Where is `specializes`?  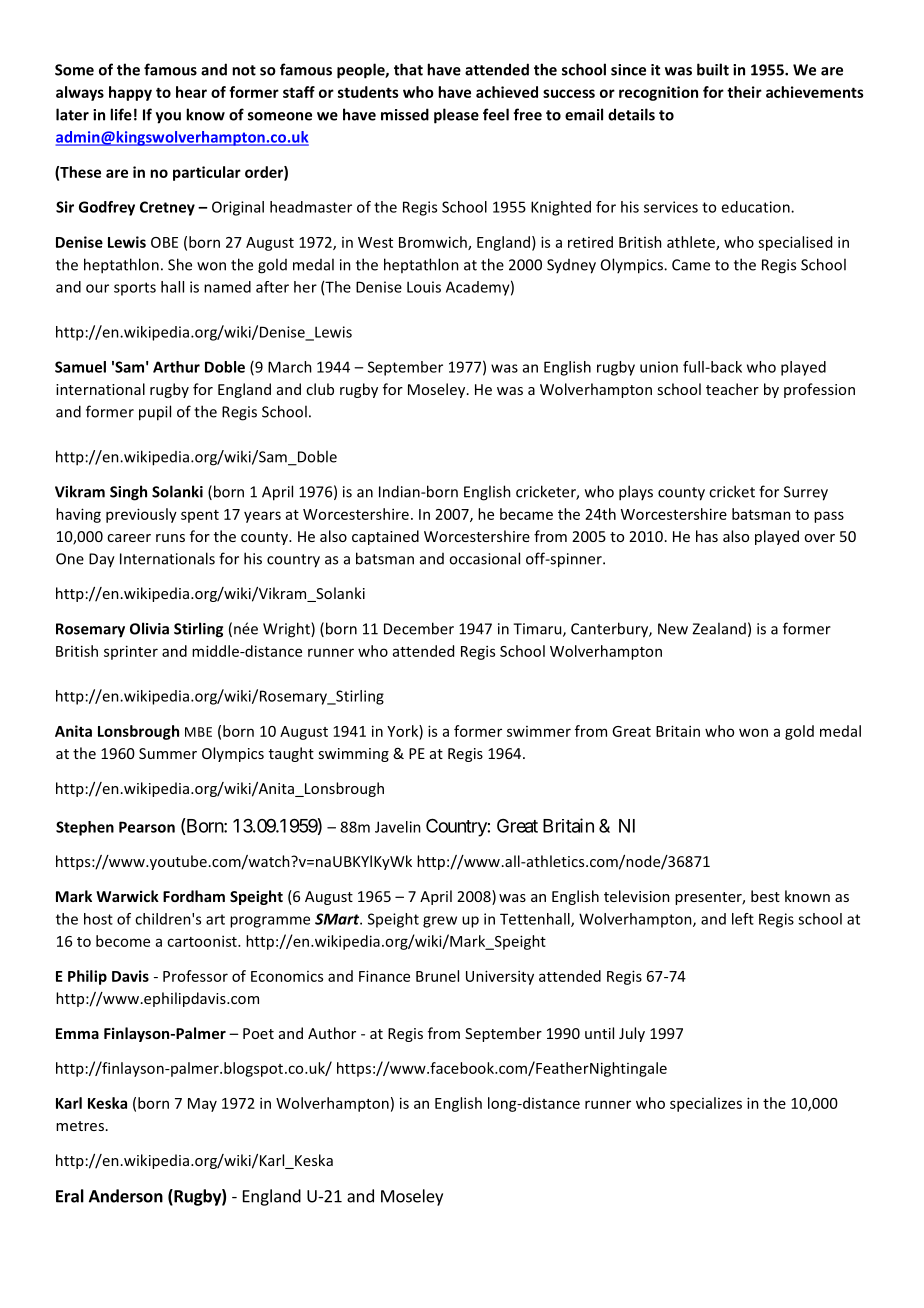
specializes is located at coordinates (706, 1104).
